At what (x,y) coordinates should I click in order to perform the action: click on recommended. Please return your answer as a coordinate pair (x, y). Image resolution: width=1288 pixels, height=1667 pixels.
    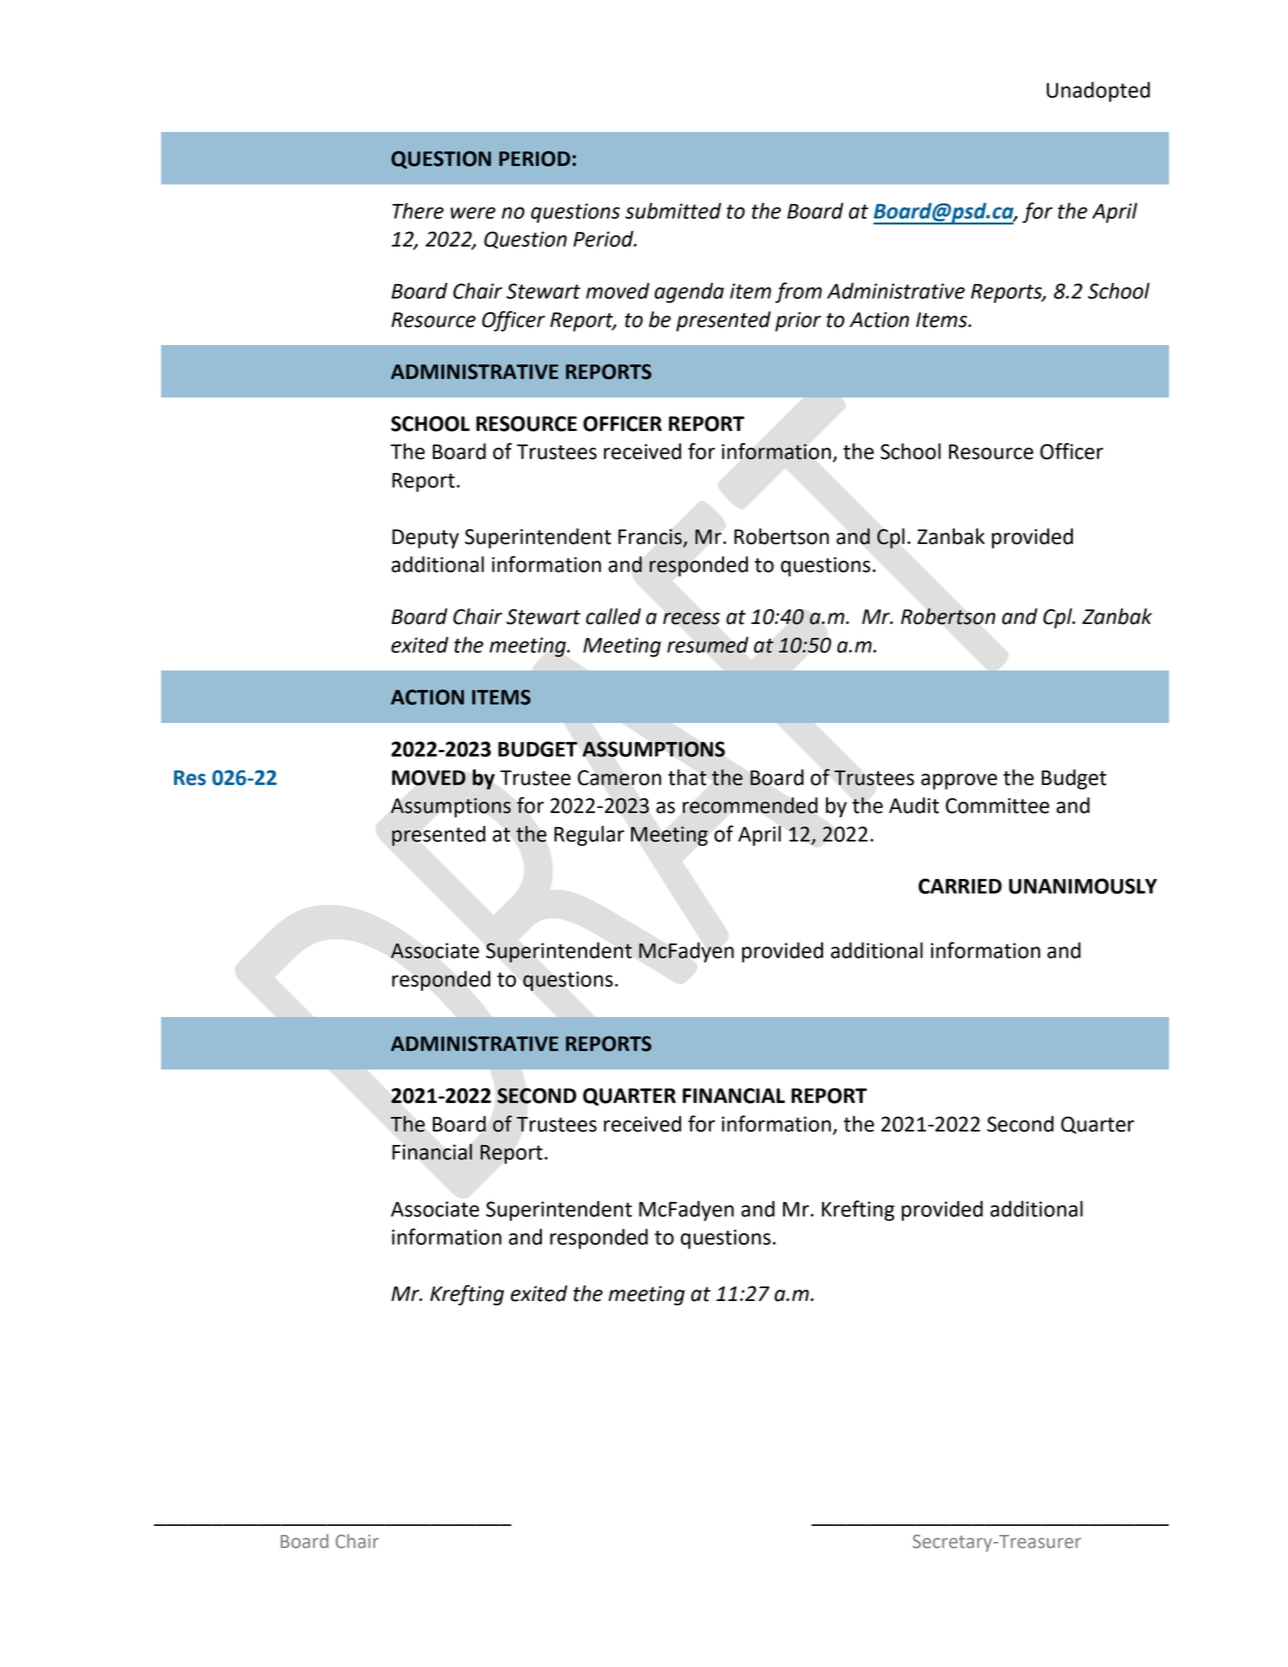
    Looking at the image, I should click on (750, 805).
